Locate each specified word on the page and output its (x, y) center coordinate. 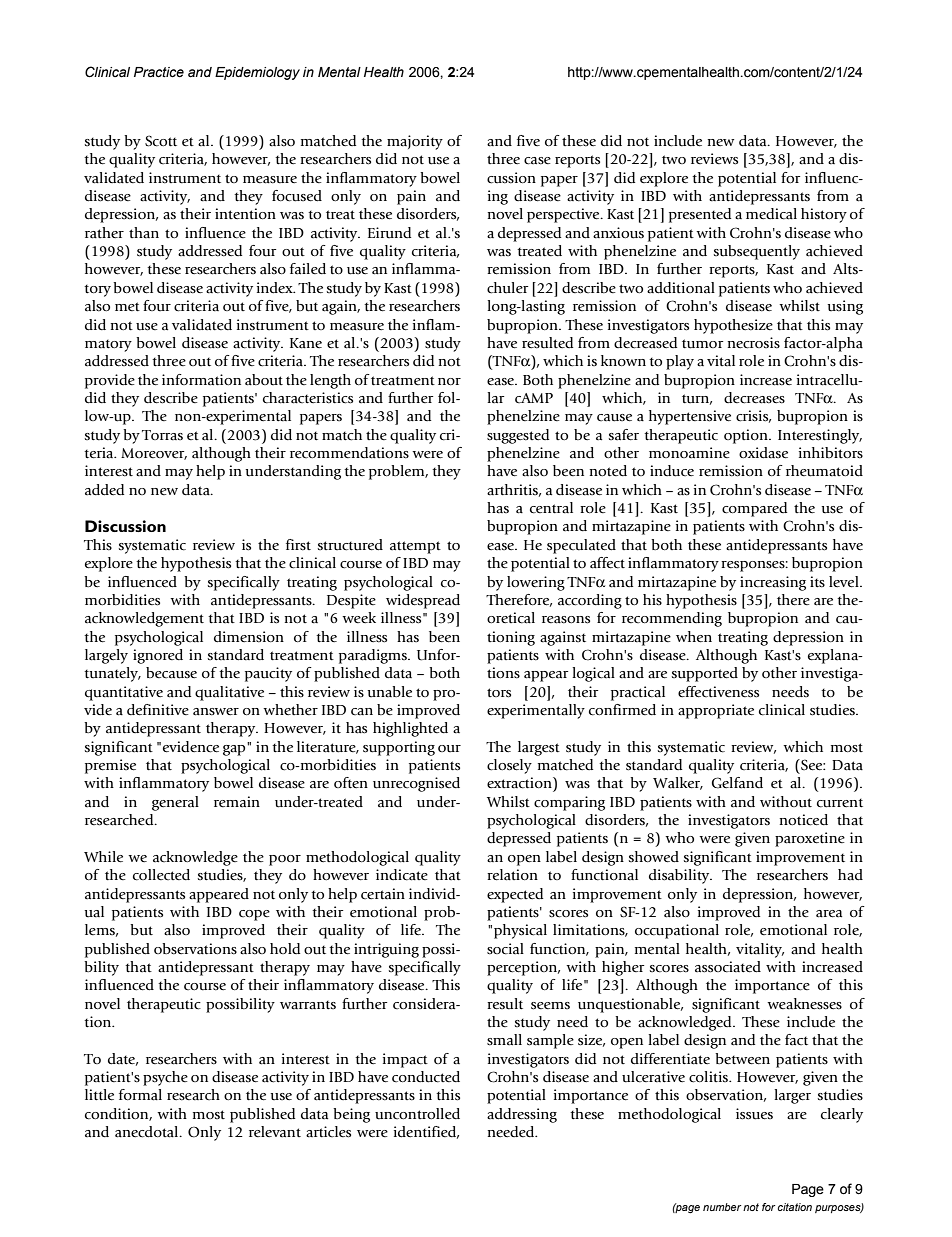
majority (415, 142)
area (829, 914)
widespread (423, 601)
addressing (522, 1115)
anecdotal (148, 1132)
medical (771, 214)
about (264, 380)
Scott (161, 141)
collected (161, 875)
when (694, 637)
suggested (518, 436)
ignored (158, 656)
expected (515, 895)
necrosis (754, 343)
